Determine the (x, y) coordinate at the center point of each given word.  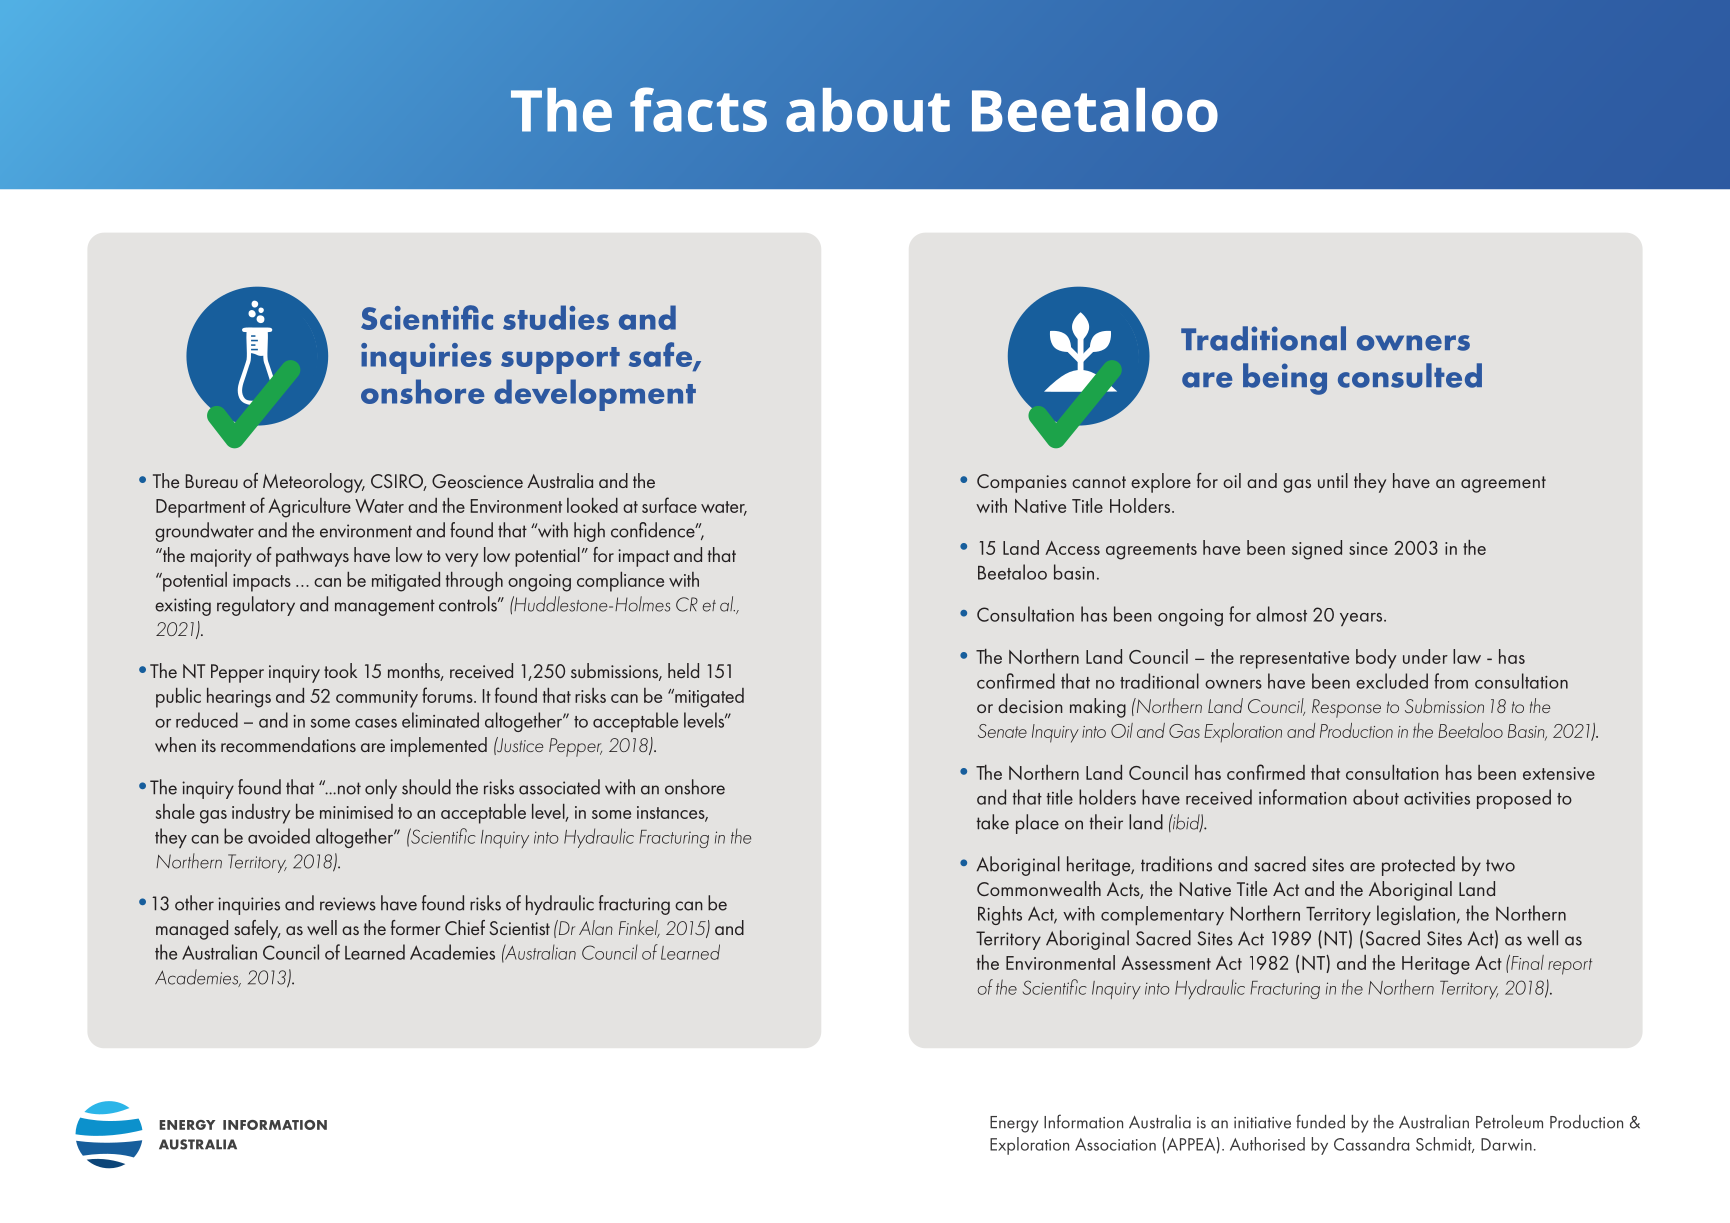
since (1368, 548)
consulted (1410, 375)
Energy (1014, 1124)
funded (1320, 1121)
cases (376, 723)
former (415, 927)
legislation (1416, 915)
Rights (1000, 915)
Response (1346, 708)
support (560, 360)
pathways (312, 557)
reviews (348, 904)
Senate (1002, 731)
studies (556, 317)
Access (1072, 548)
